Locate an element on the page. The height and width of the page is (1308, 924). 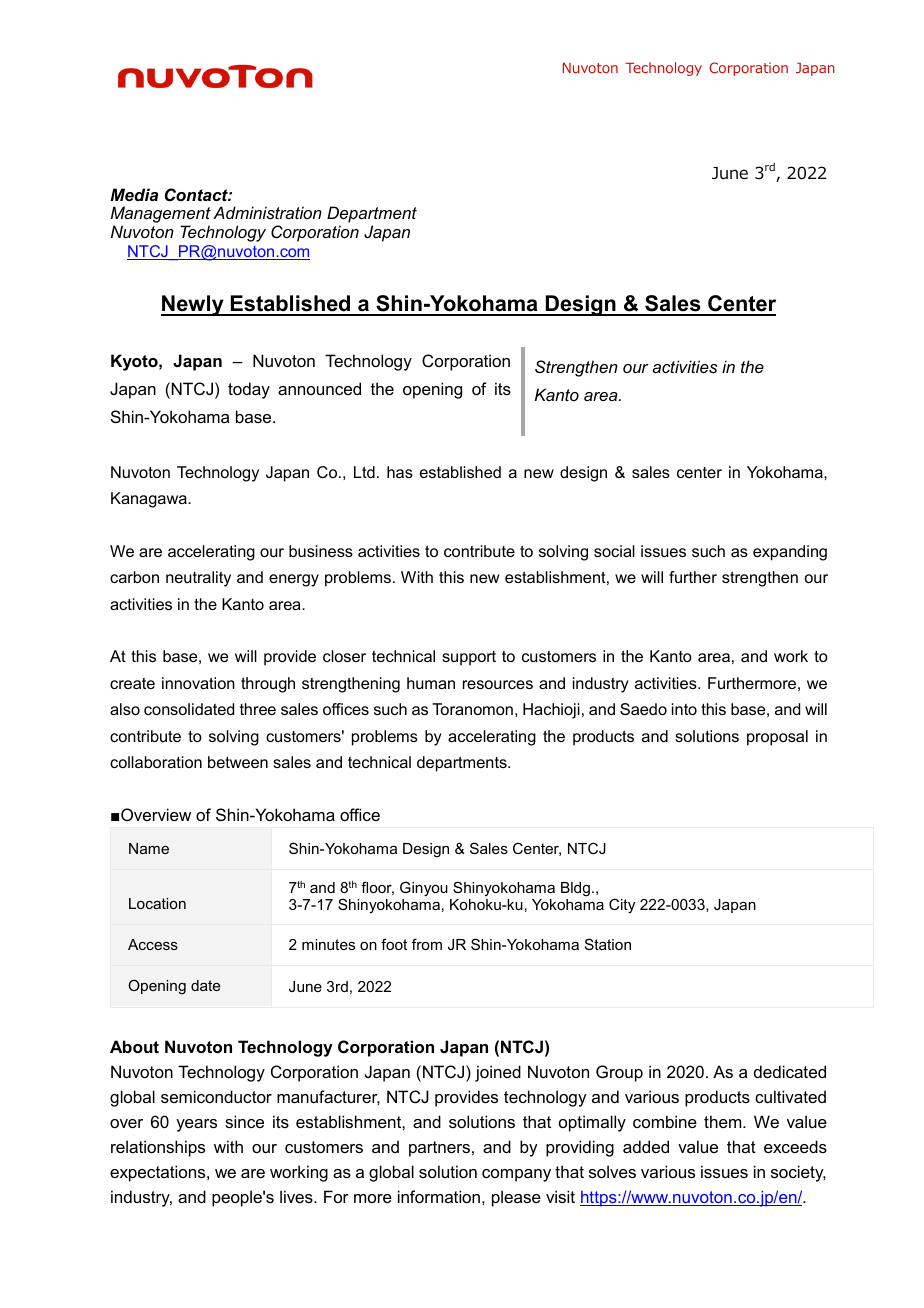
social is located at coordinates (614, 551).
